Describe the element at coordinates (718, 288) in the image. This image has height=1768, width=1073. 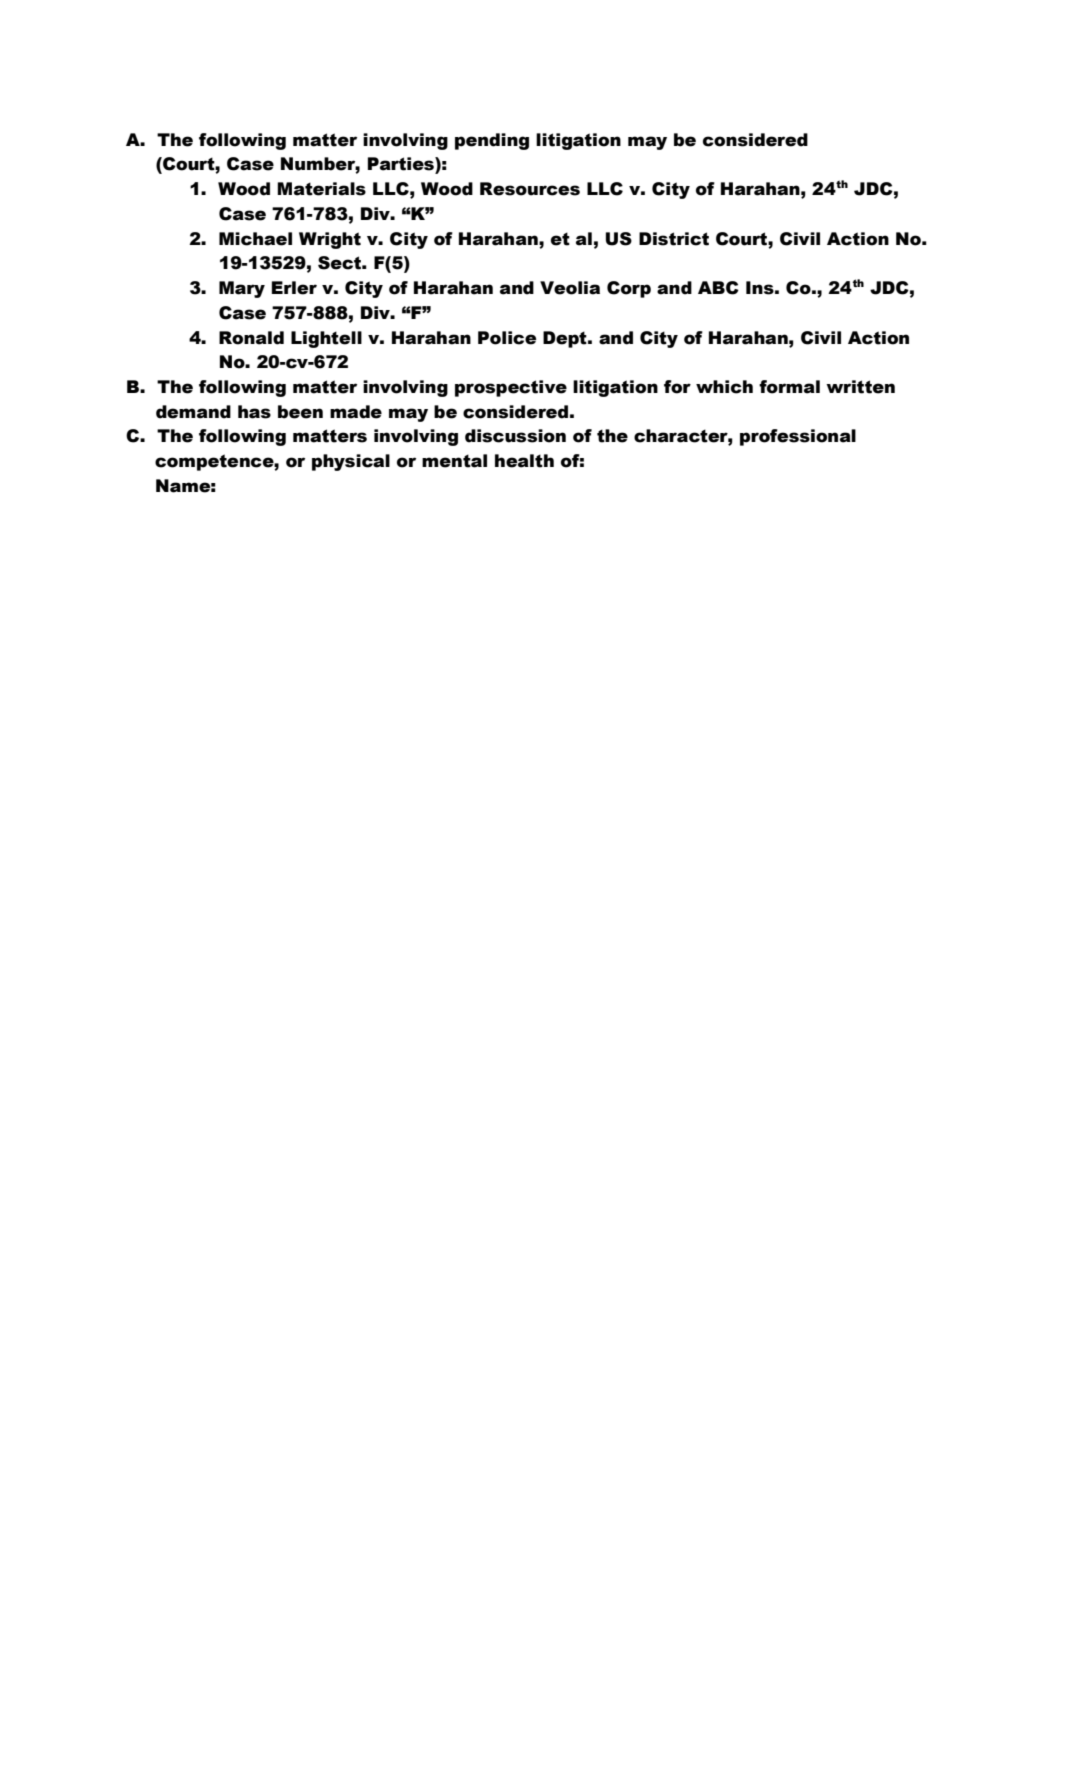
I see `ABC` at that location.
